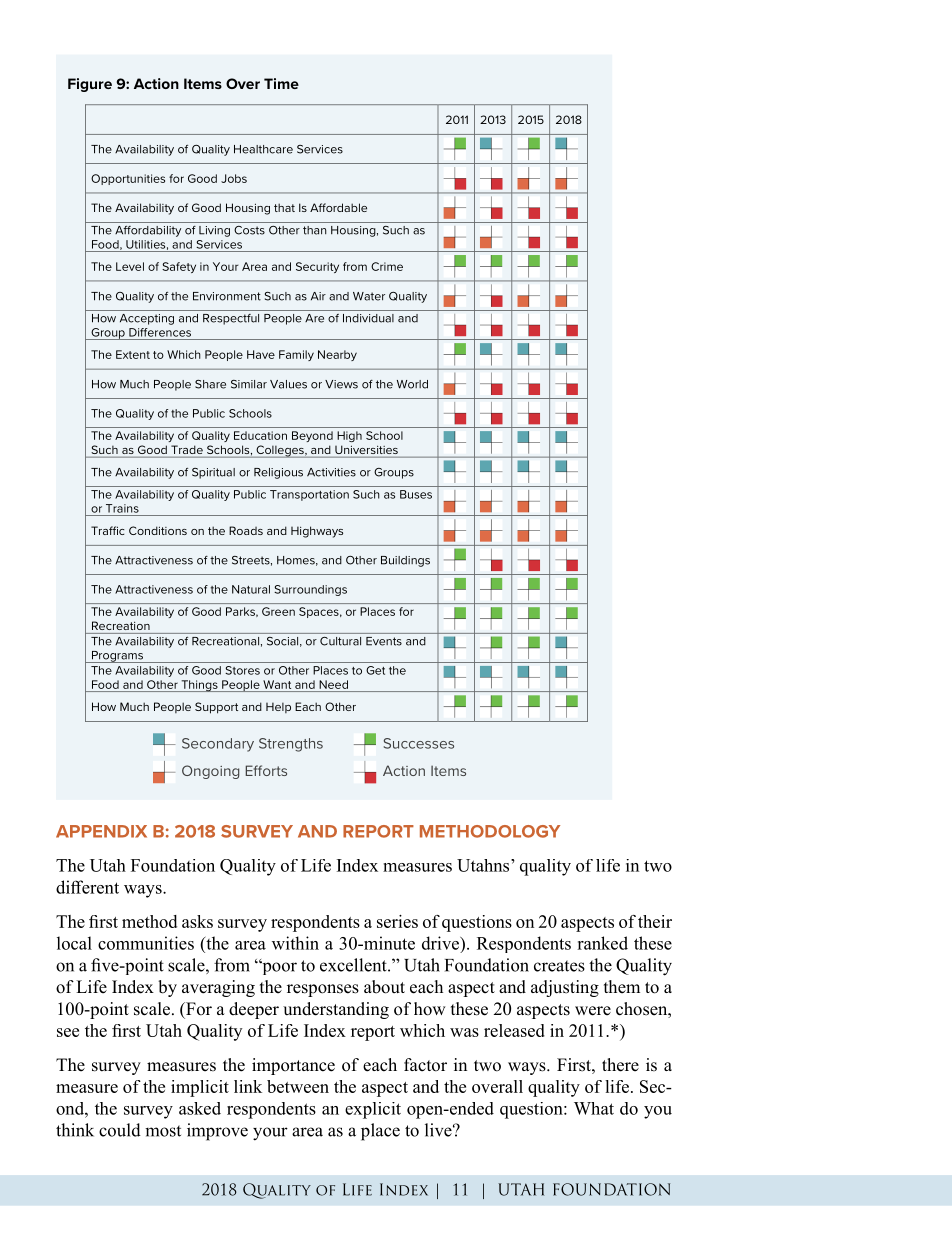 This document has height=1233, width=952. Describe the element at coordinates (594, 1108) in the document. I see `What` at that location.
